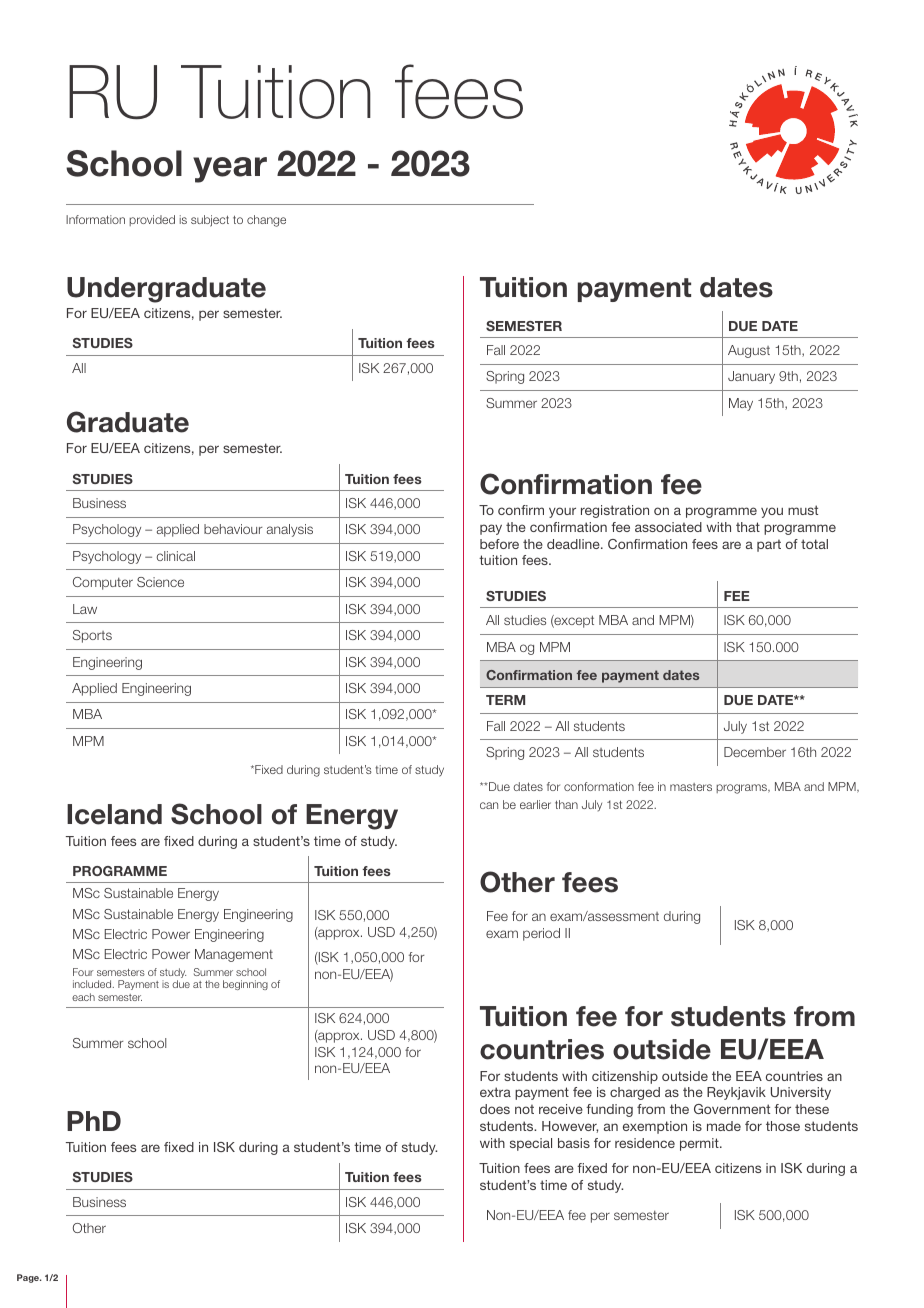 The height and width of the screenshot is (1308, 924). What do you see at coordinates (103, 583) in the screenshot?
I see `Computer` at bounding box center [103, 583].
